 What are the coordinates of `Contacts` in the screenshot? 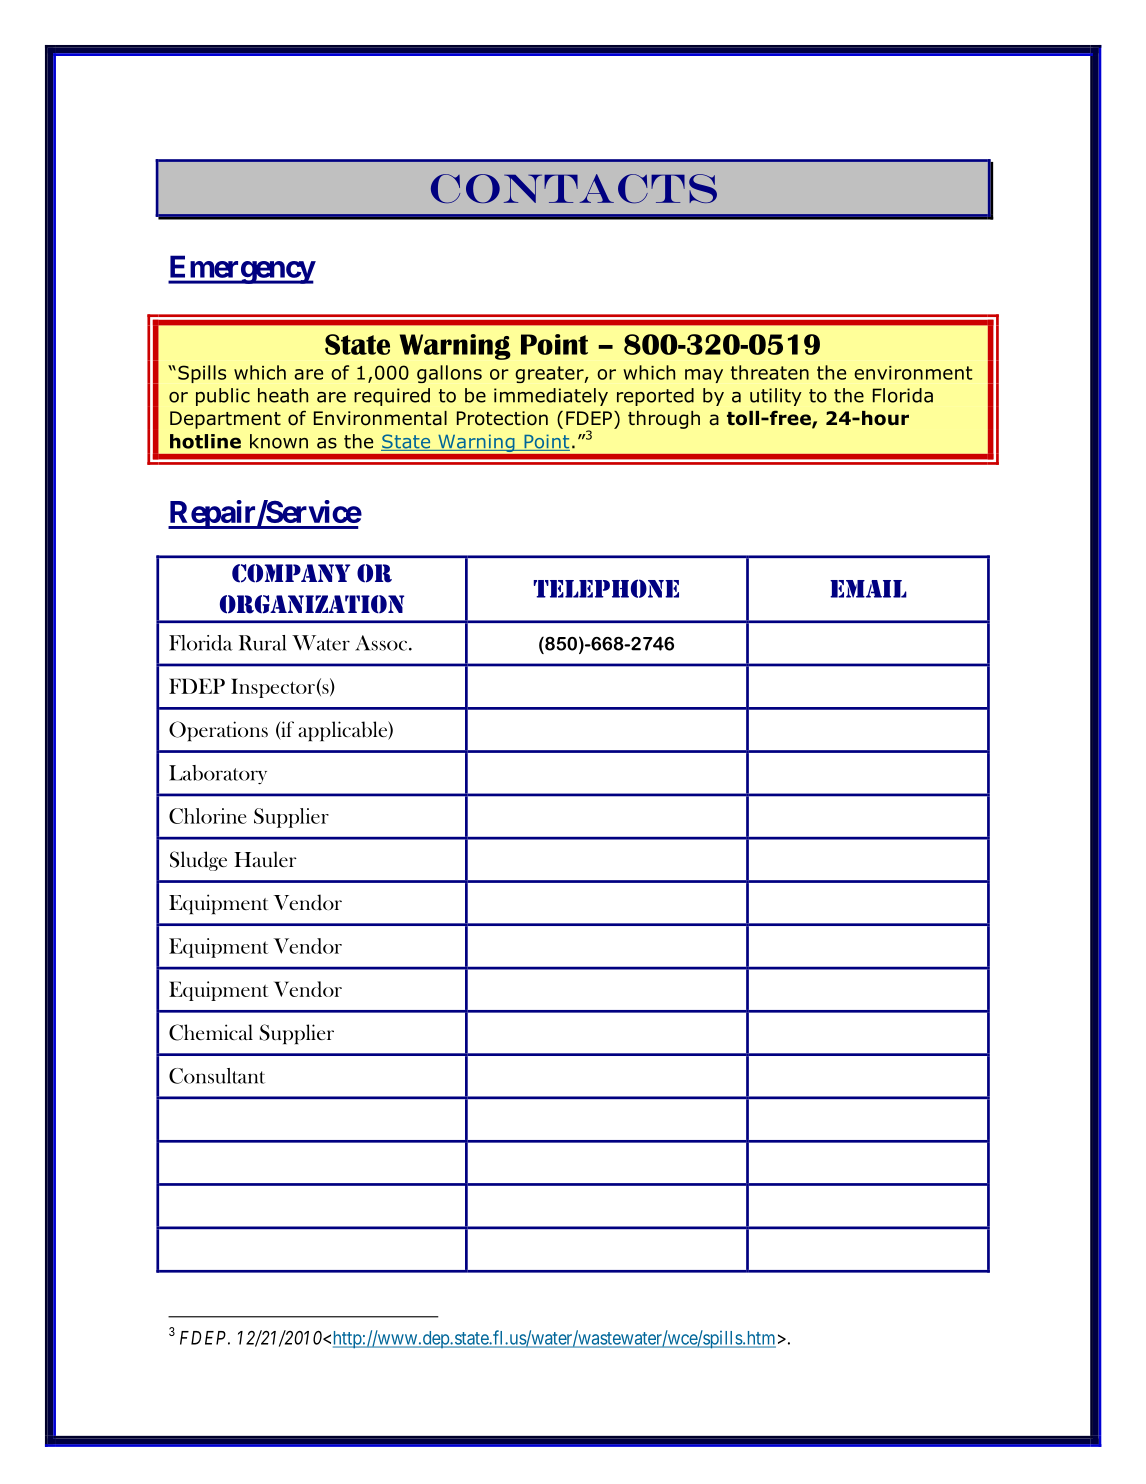 It's located at (574, 188).
